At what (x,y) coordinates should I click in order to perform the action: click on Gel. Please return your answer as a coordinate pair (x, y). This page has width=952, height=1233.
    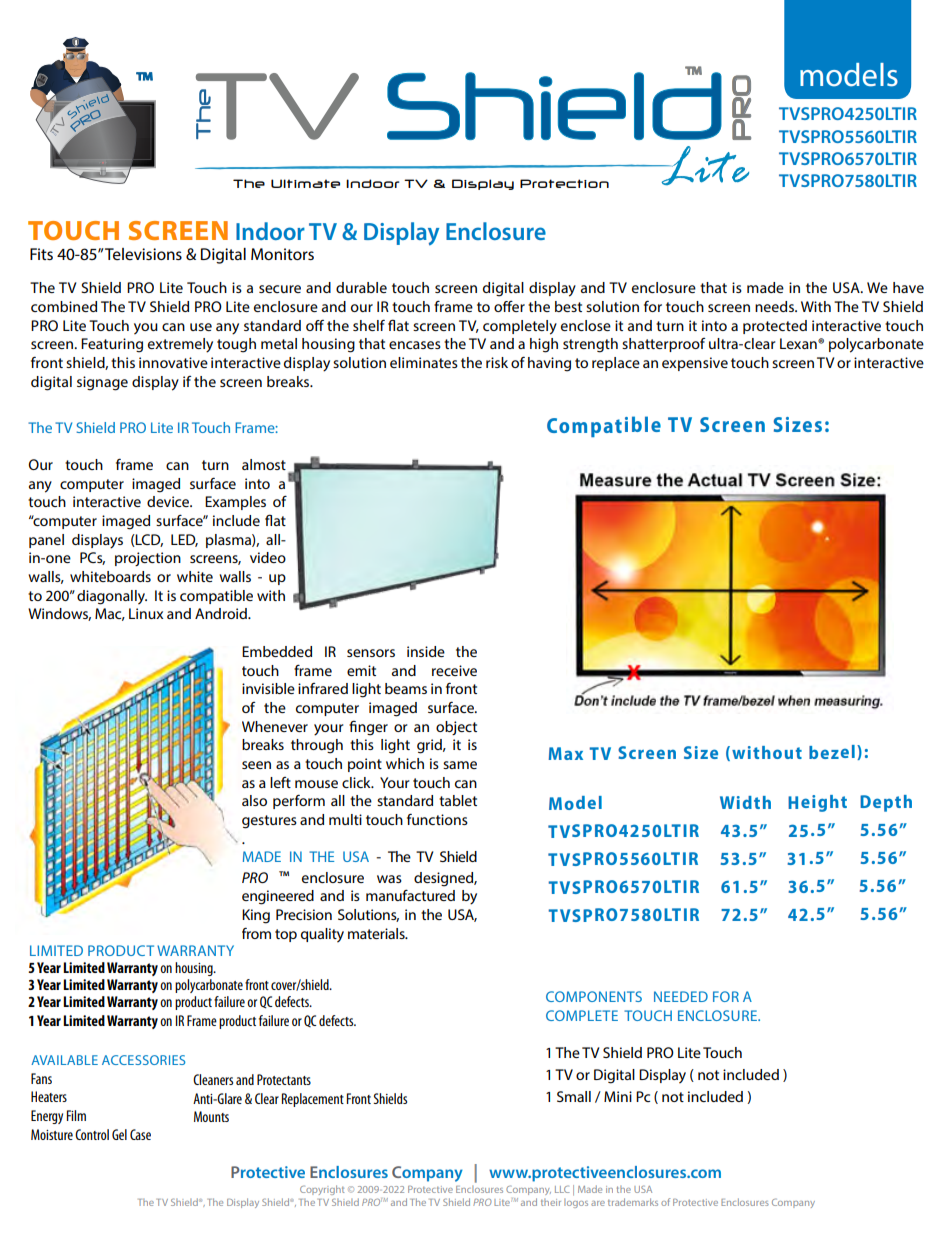
    Looking at the image, I should click on (119, 1134).
